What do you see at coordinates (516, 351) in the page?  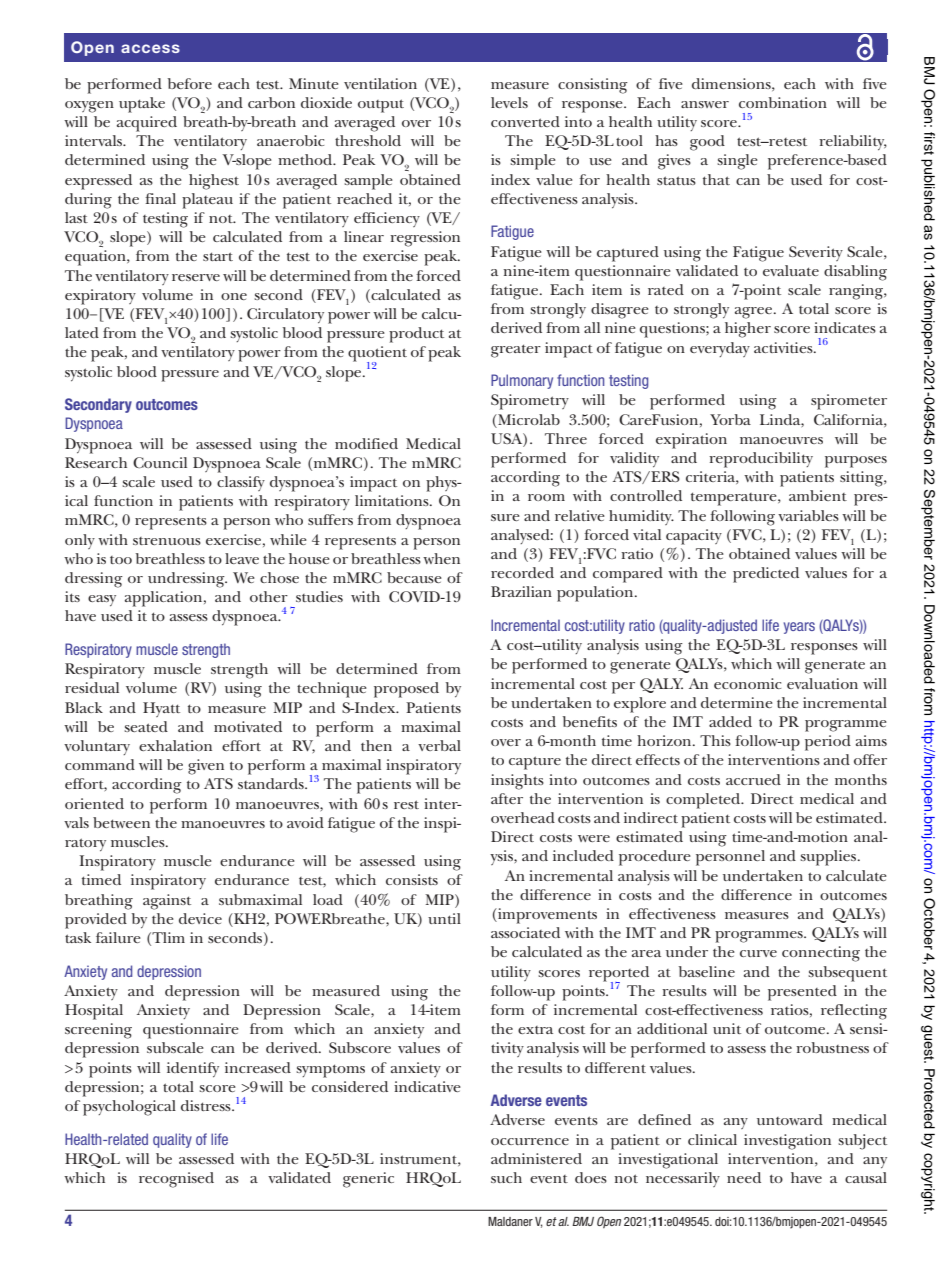 I see `greater` at bounding box center [516, 351].
